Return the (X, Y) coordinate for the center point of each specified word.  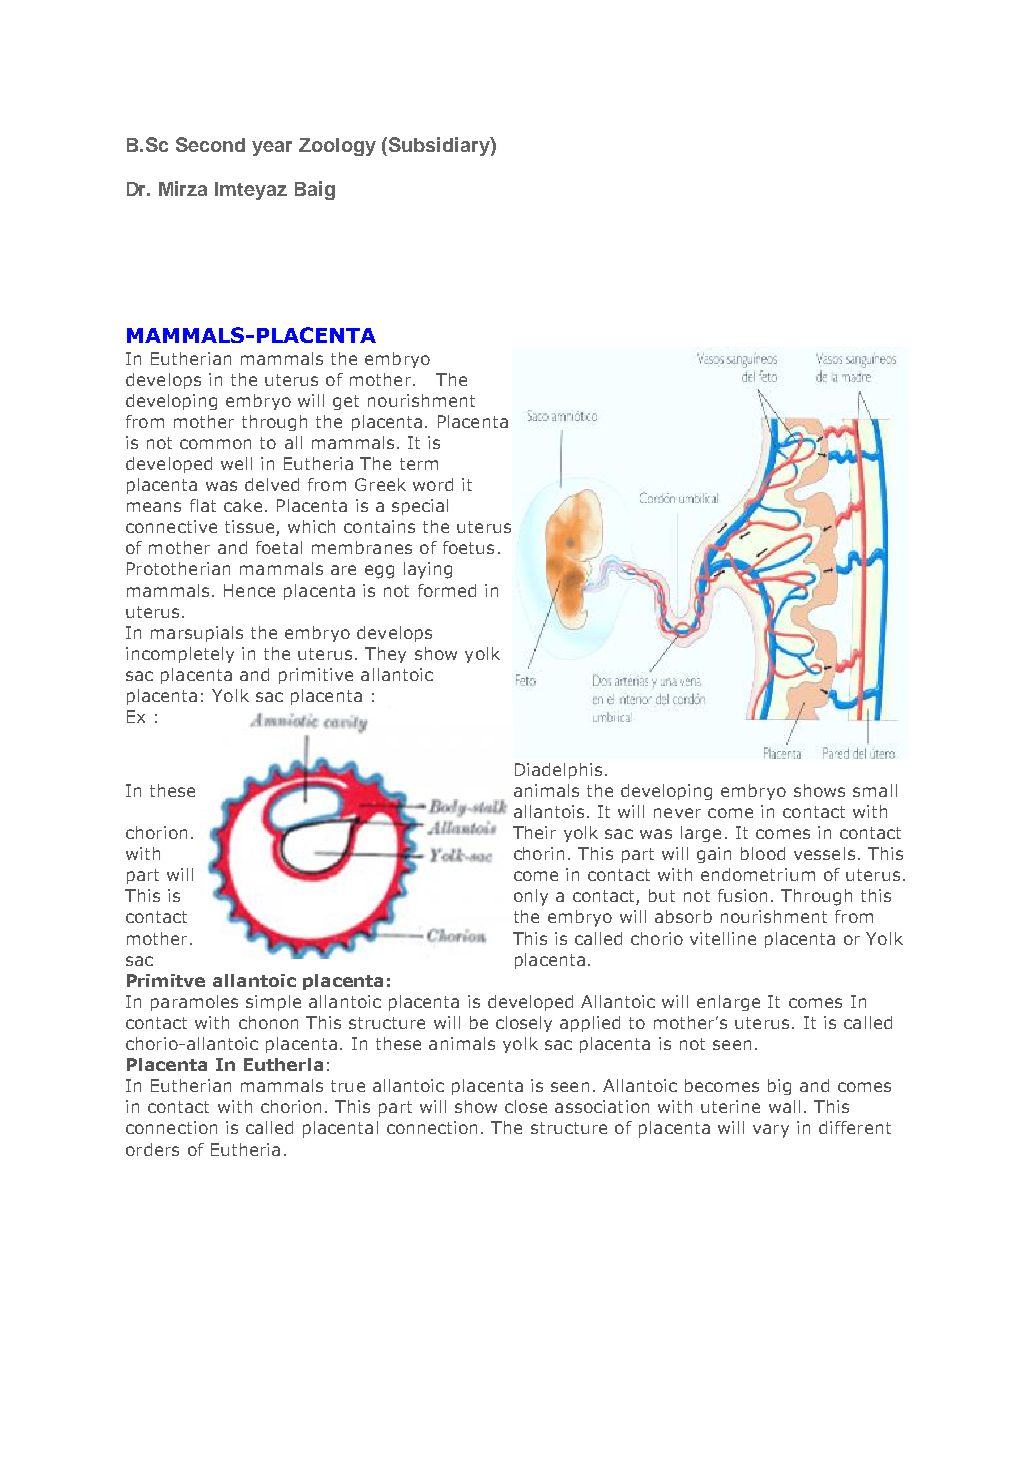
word (433, 484)
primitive (316, 676)
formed (447, 590)
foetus (468, 547)
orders (152, 1149)
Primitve (166, 980)
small (875, 790)
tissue (251, 528)
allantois (549, 811)
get (346, 402)
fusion (742, 895)
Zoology (337, 147)
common (215, 444)
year (272, 148)
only (531, 897)
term (419, 464)
